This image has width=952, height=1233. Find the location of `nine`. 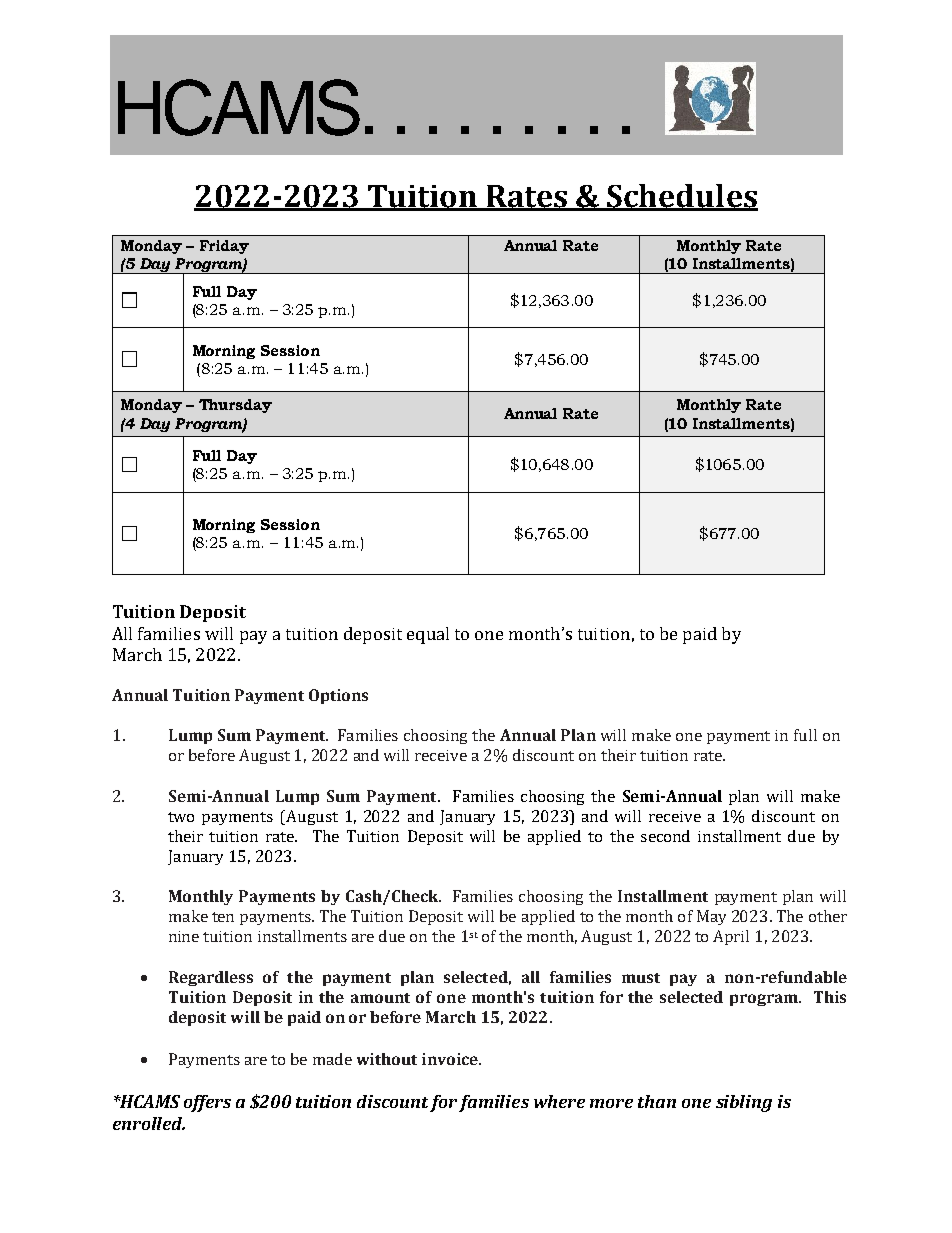

nine is located at coordinates (184, 936).
